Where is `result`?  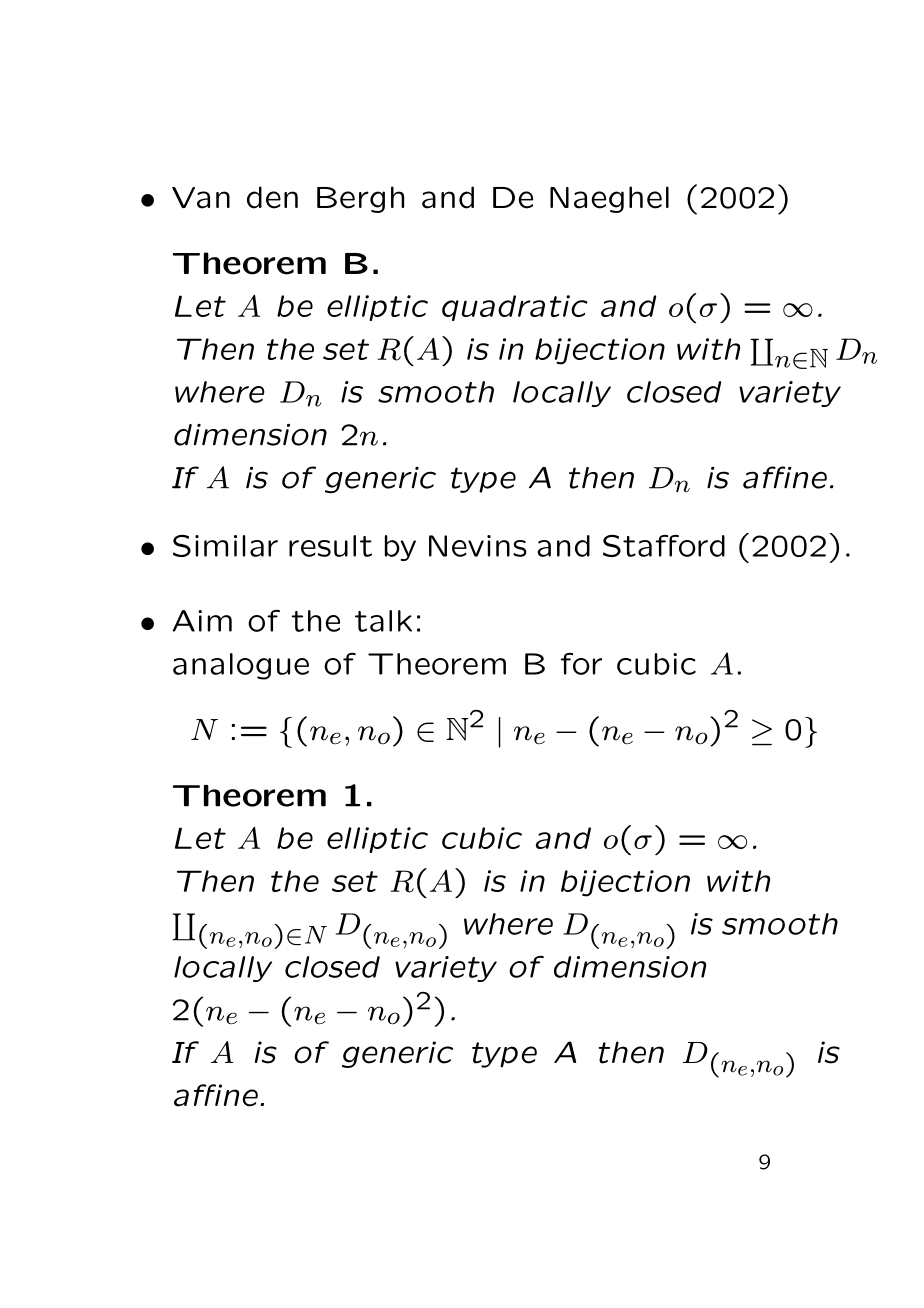 result is located at coordinates (330, 546).
